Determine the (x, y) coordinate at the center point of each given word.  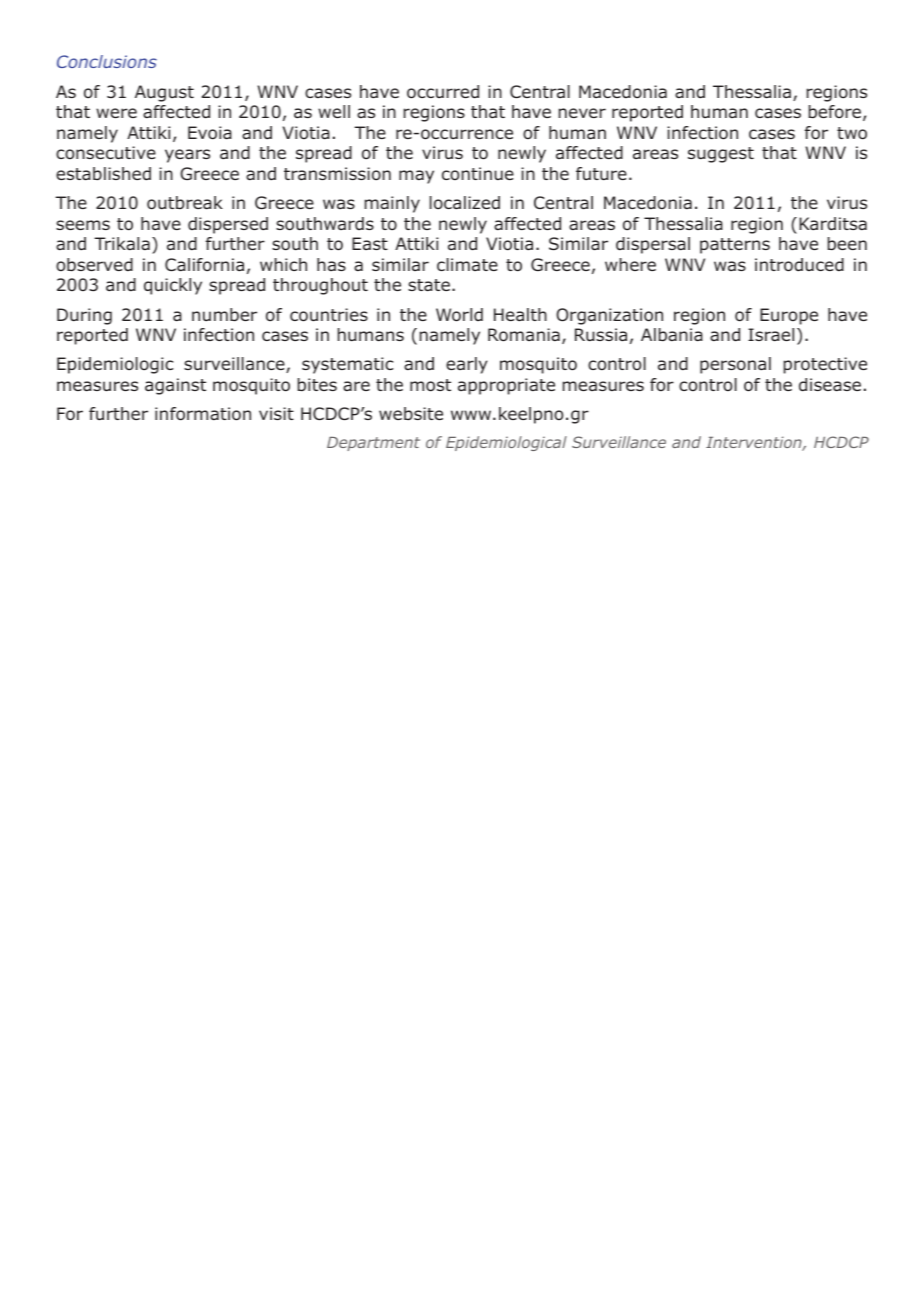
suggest (721, 155)
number (224, 314)
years (187, 156)
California (204, 265)
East (370, 243)
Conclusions (107, 61)
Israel (771, 334)
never (582, 113)
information (203, 414)
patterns (735, 246)
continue (478, 173)
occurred (443, 92)
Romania (524, 335)
